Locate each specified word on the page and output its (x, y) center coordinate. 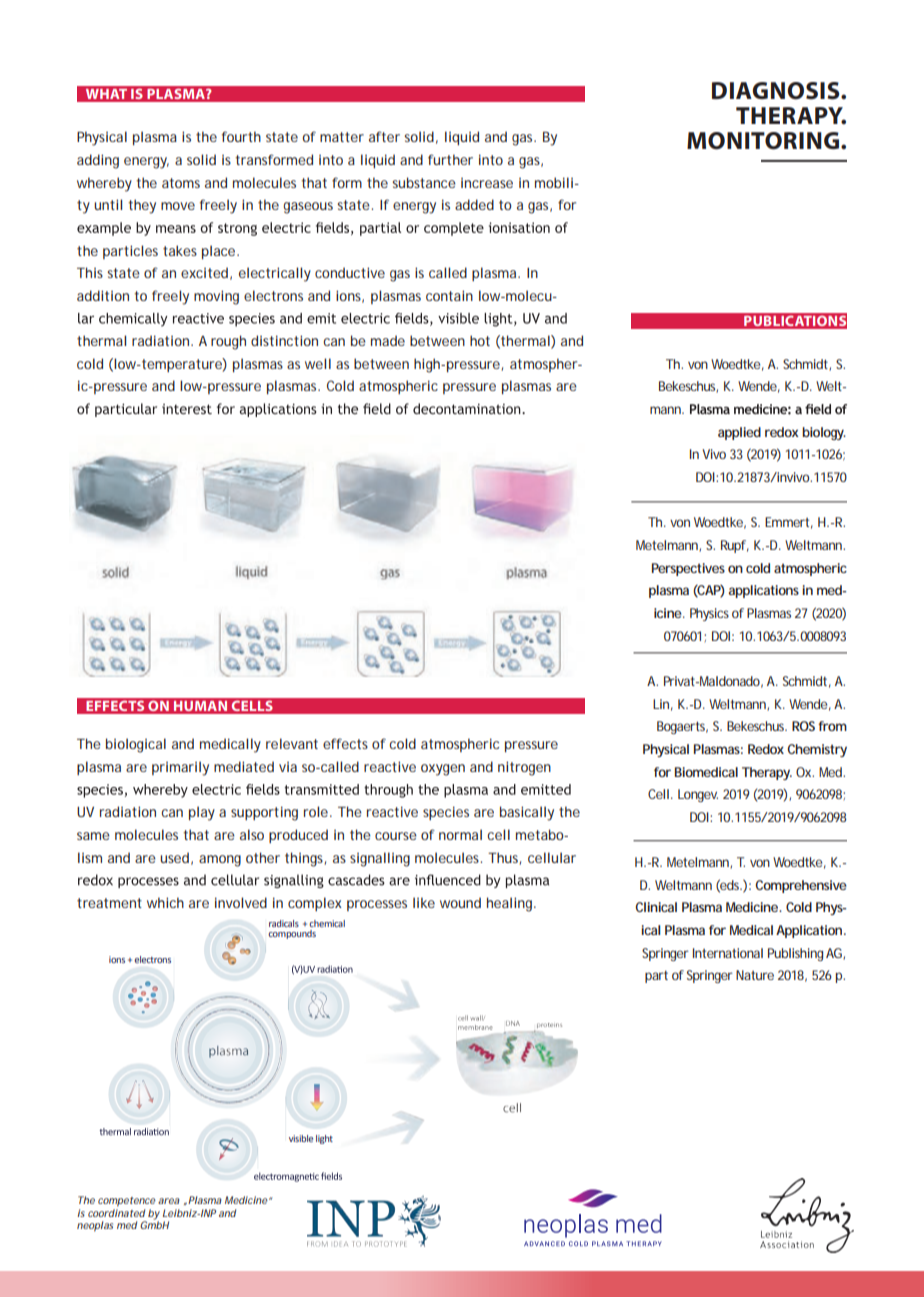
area (169, 1201)
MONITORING (763, 141)
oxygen (443, 770)
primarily (180, 768)
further (450, 159)
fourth (241, 136)
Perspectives (688, 569)
